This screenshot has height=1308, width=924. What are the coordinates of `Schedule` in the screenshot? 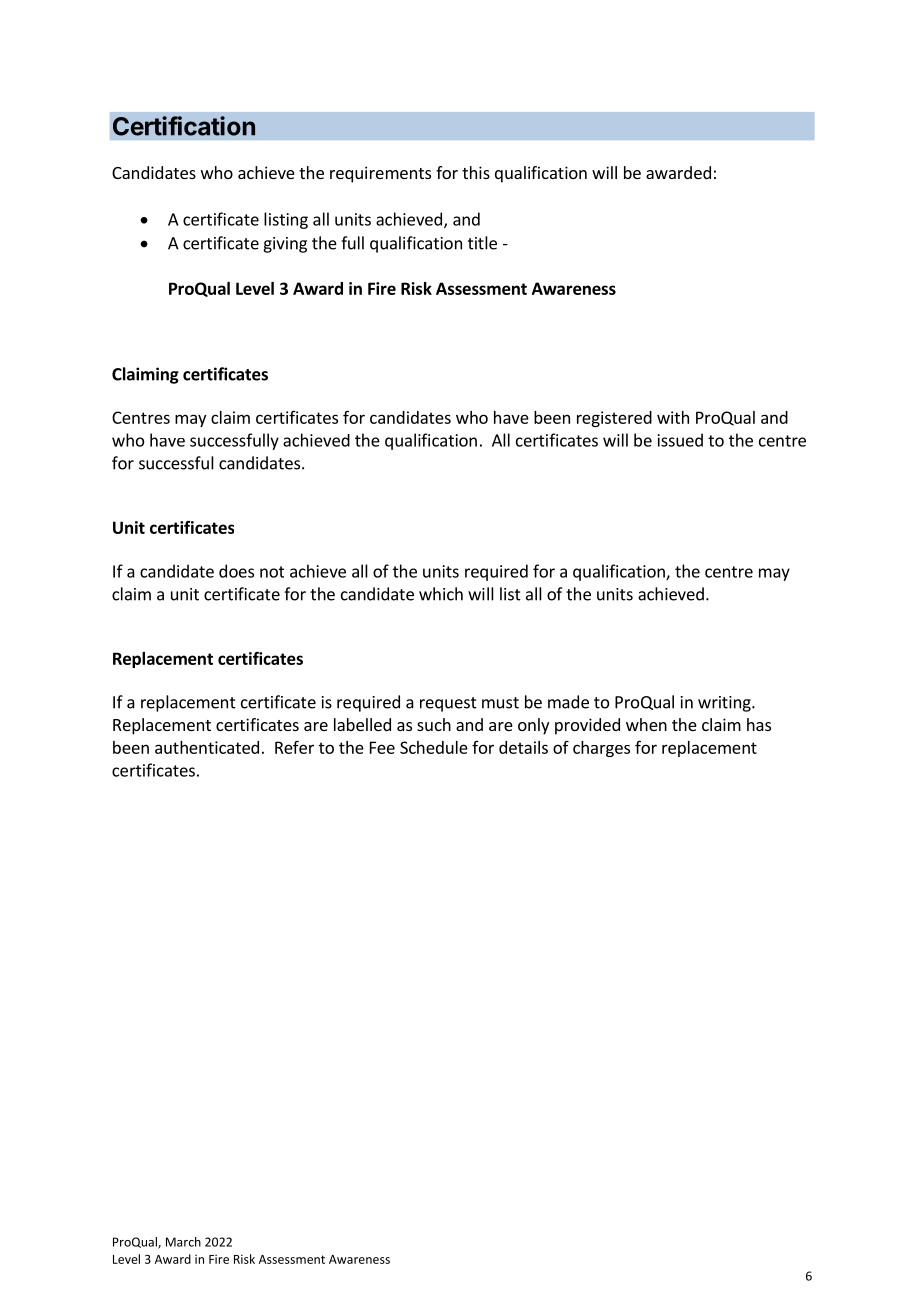 It's located at (434, 747).
